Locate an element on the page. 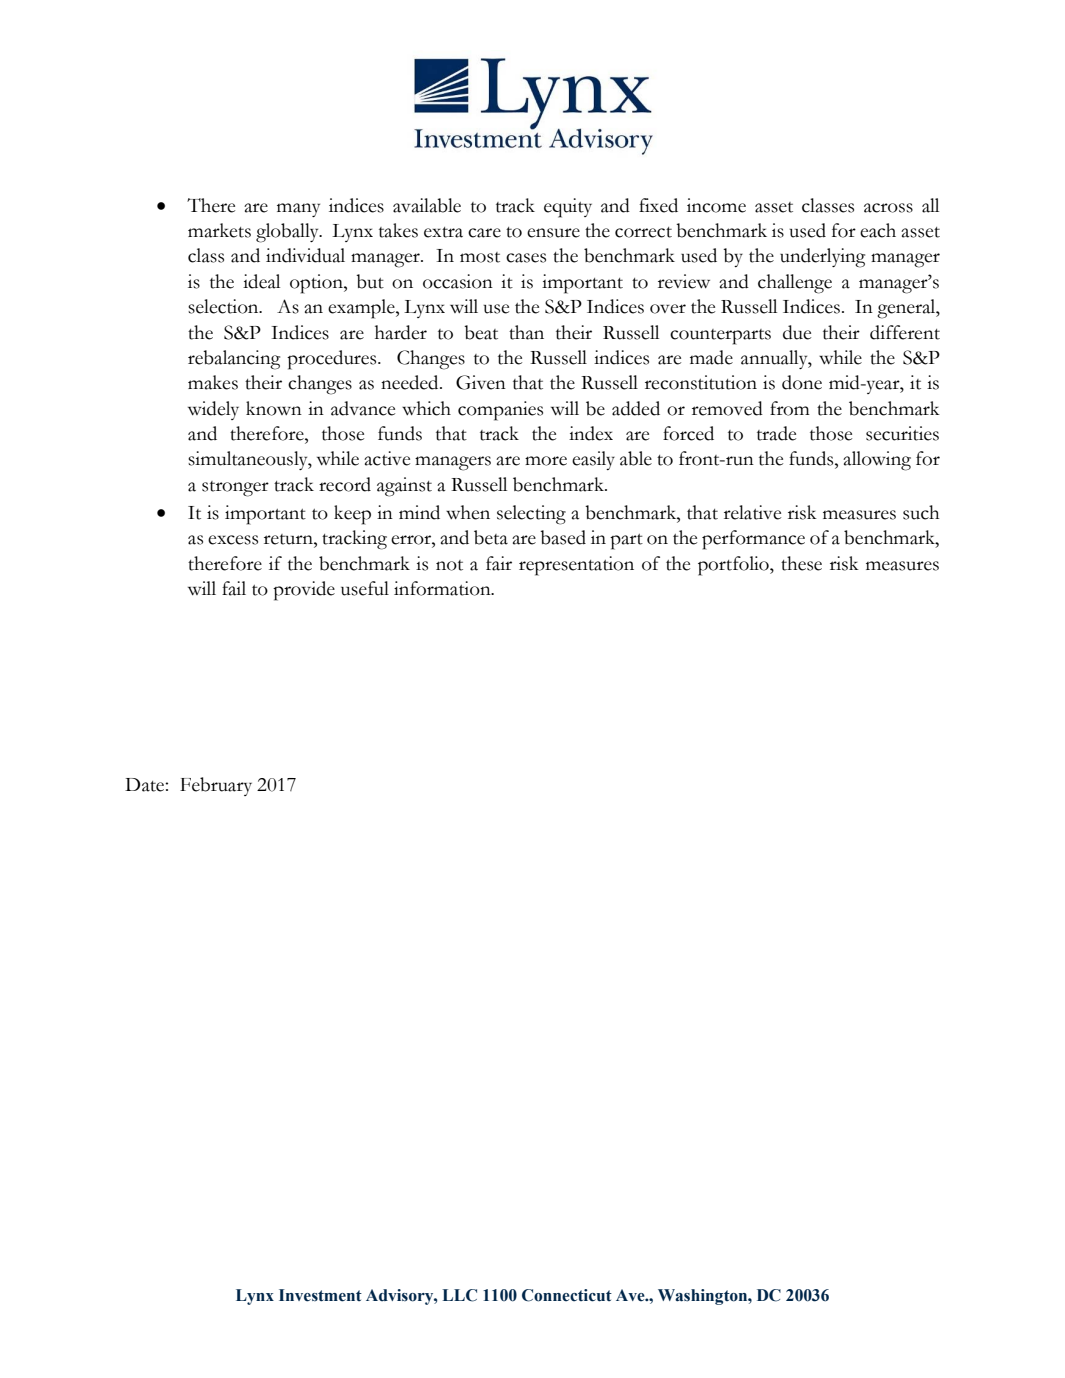  information is located at coordinates (443, 588).
